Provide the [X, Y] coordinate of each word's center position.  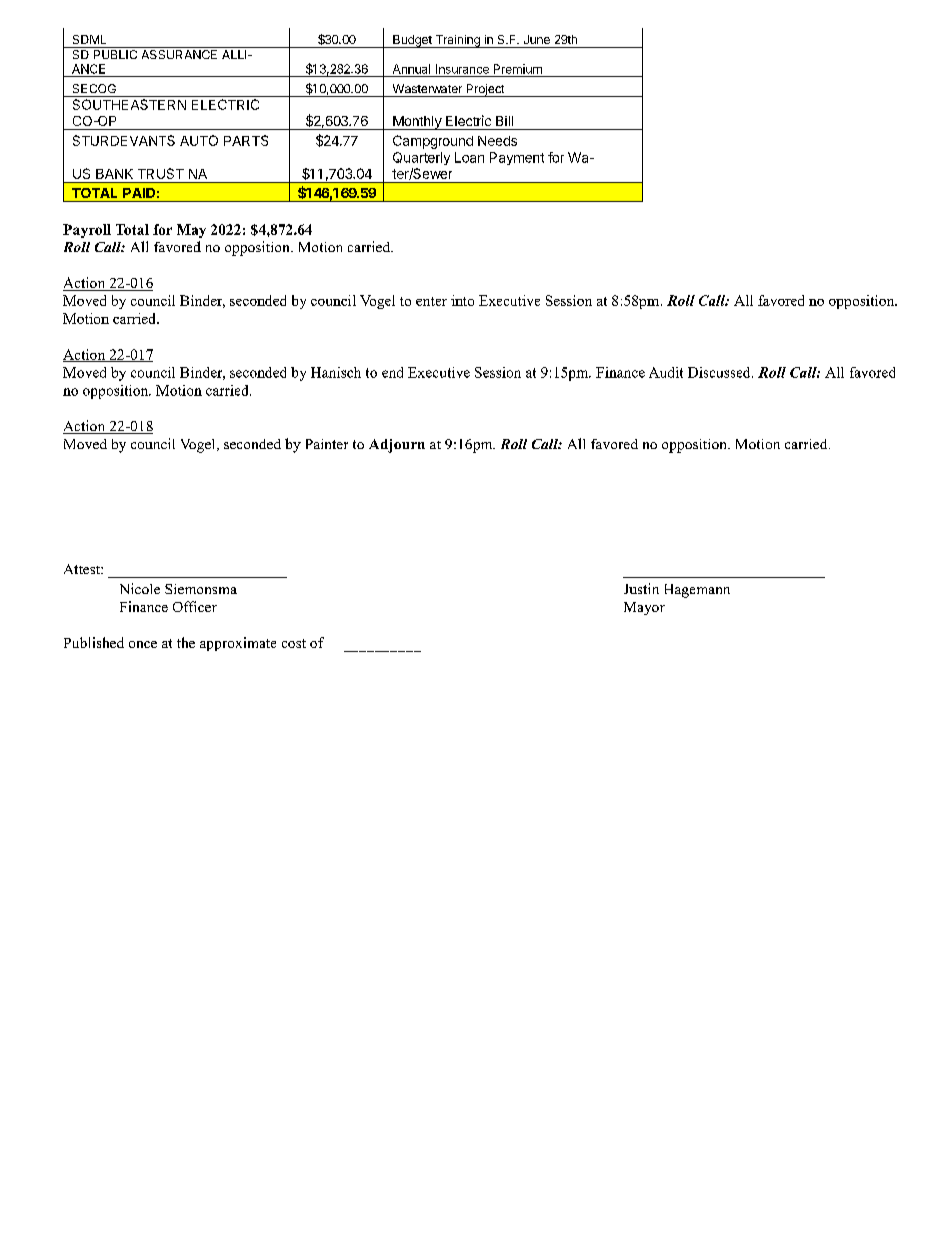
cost [294, 643]
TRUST [161, 173]
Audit [666, 372]
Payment [517, 158]
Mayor [644, 608]
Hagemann [697, 591]
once [143, 644]
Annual [411, 69]
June [537, 39]
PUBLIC [115, 54]
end [392, 372]
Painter [327, 444]
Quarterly [421, 158]
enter [431, 301]
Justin [641, 588]
